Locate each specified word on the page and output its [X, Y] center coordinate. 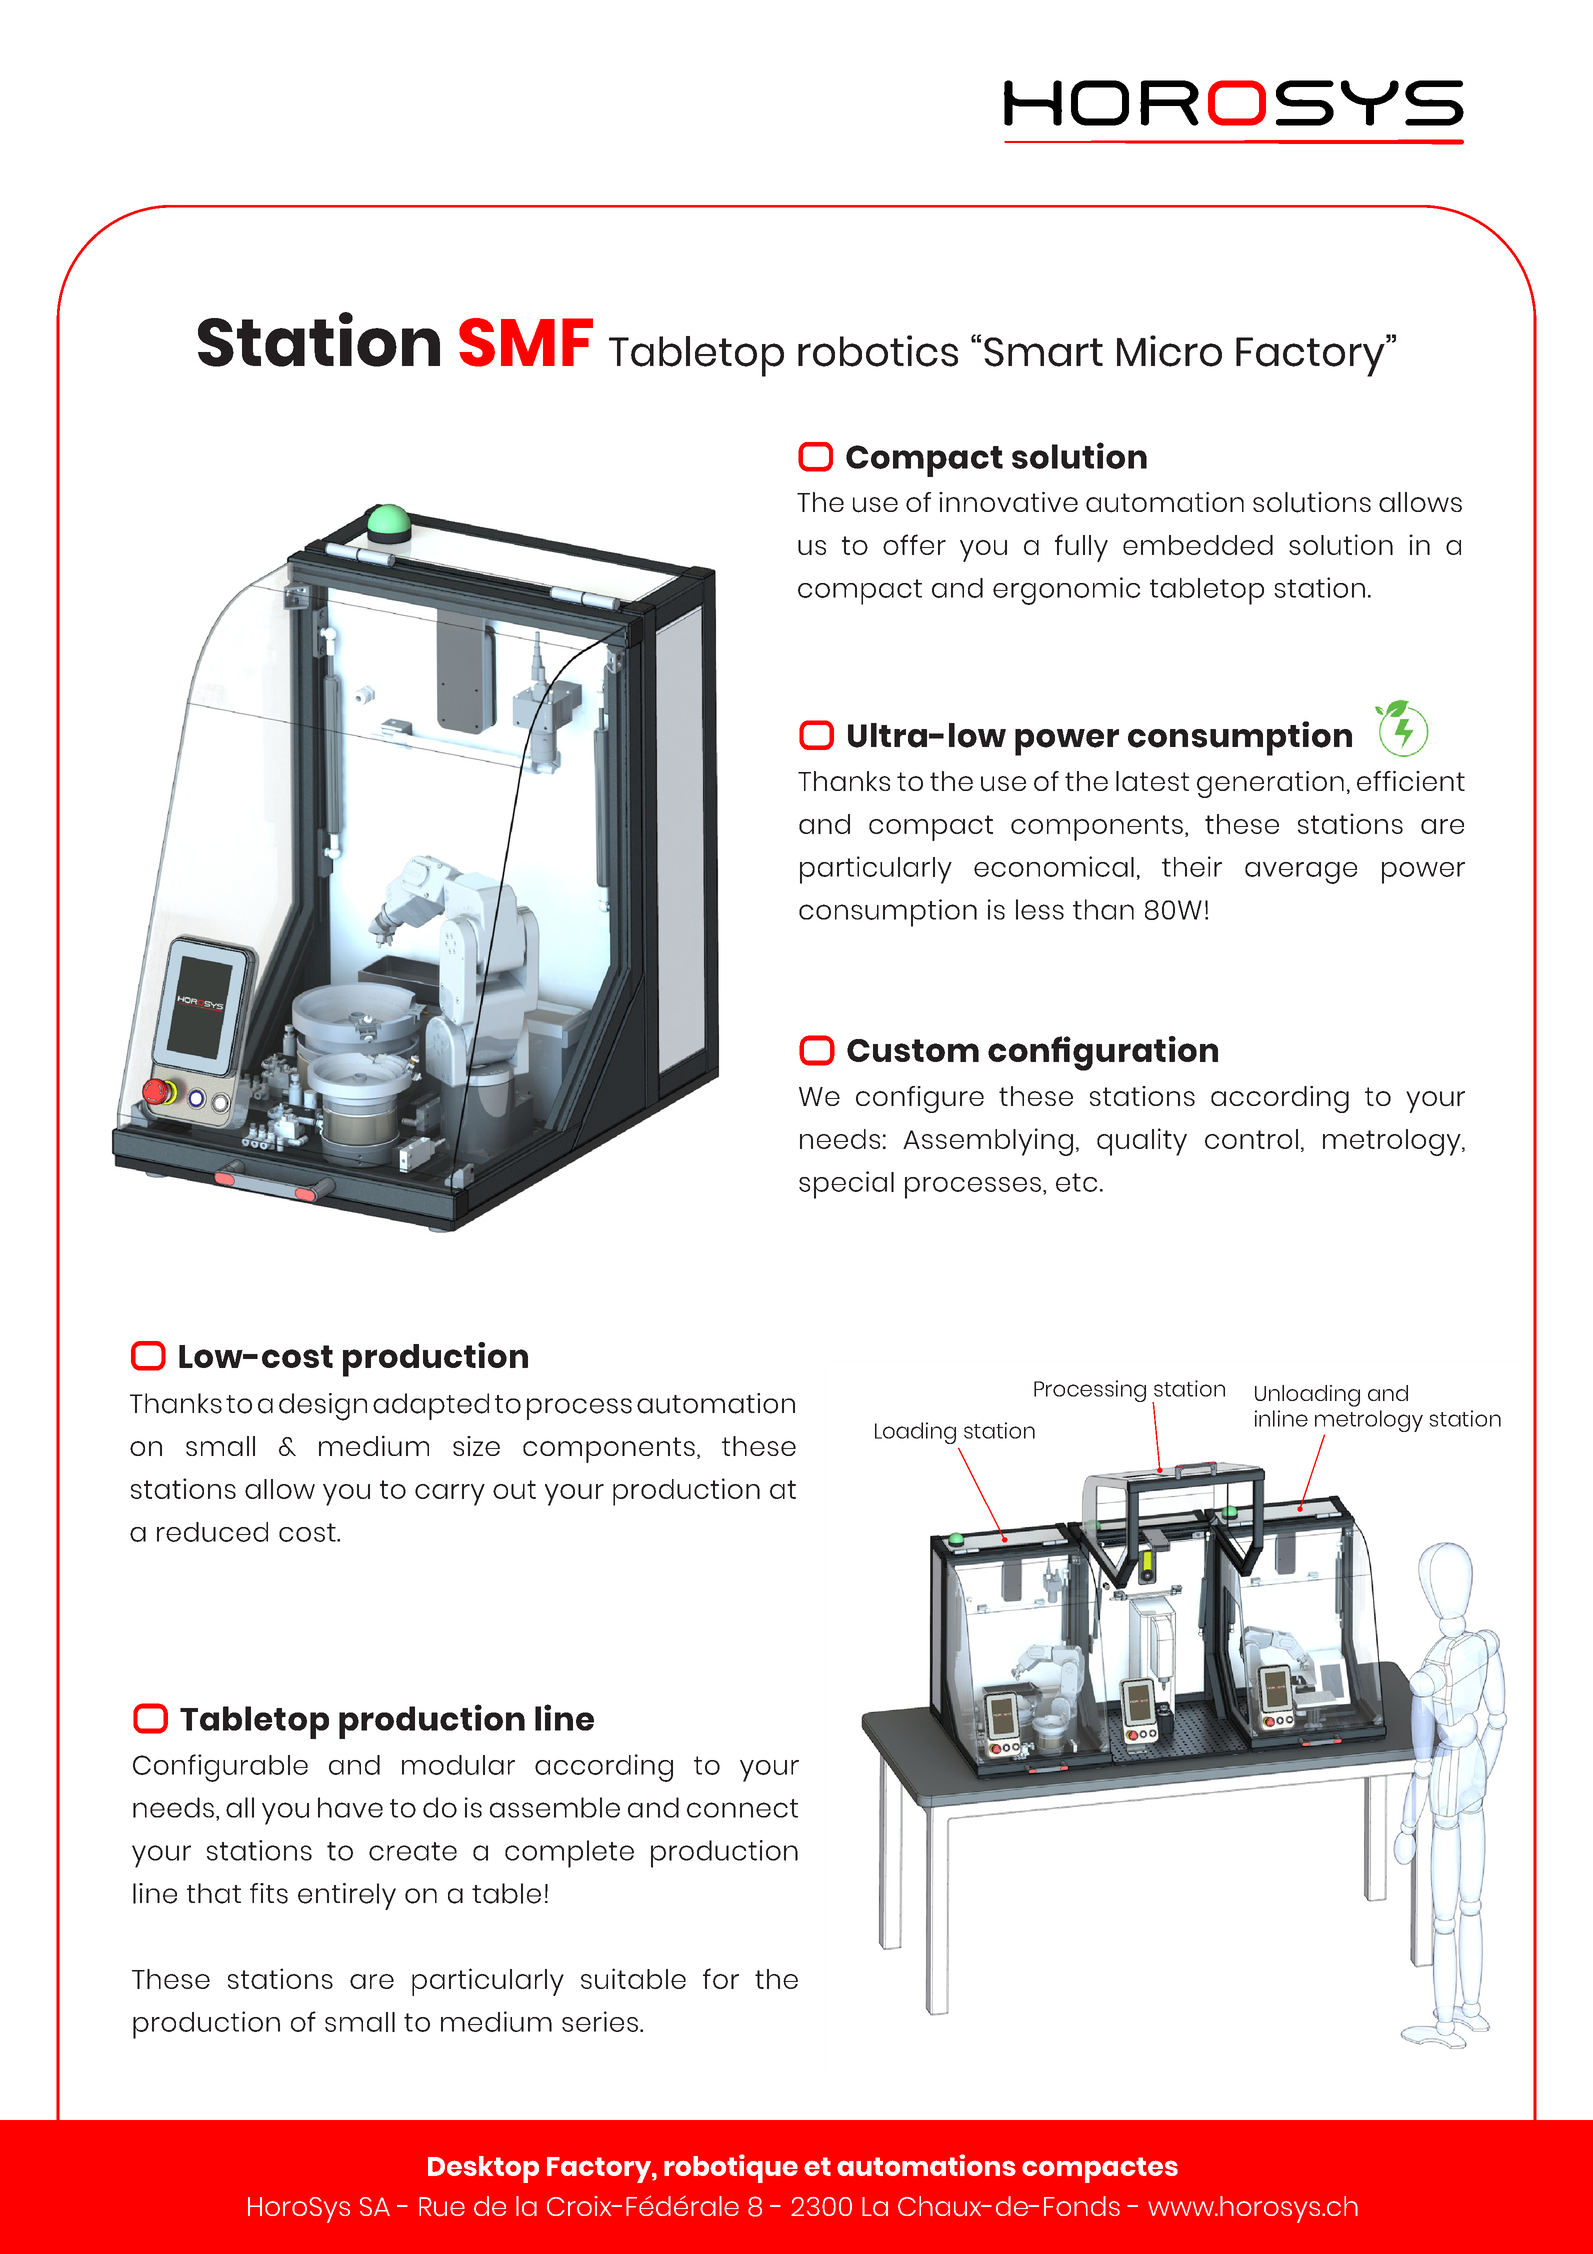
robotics [878, 351]
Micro [1169, 351]
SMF [526, 342]
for [721, 1978]
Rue [442, 2207]
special [846, 1185]
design [323, 1407]
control [1251, 1139]
